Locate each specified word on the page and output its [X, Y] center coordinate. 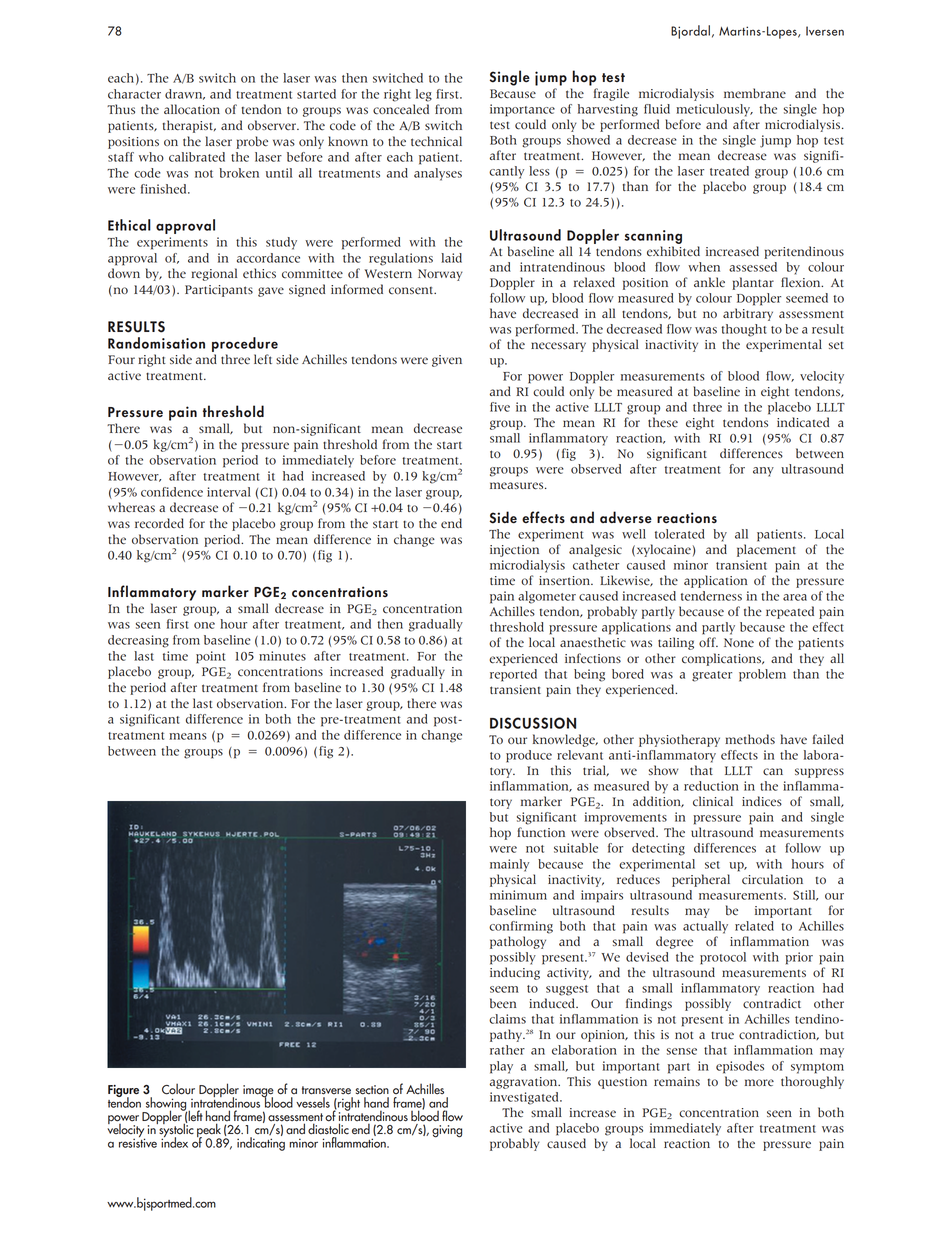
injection [514, 551]
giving [447, 1131]
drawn [185, 94]
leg [424, 95]
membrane [755, 93]
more [759, 1082]
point [210, 657]
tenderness [711, 596]
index [174, 1141]
